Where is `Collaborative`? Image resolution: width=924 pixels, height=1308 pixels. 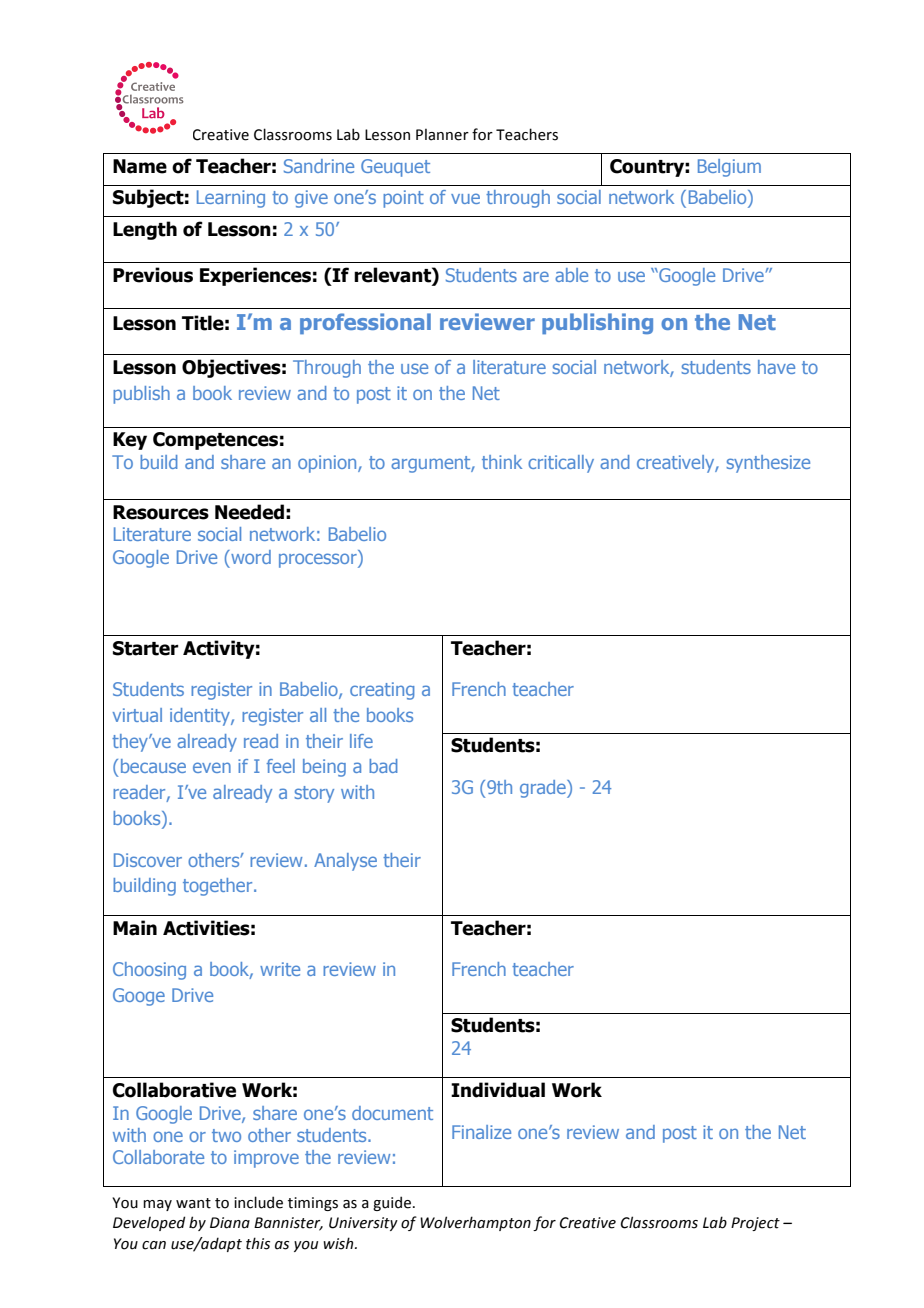 Collaborative is located at coordinates (174, 1090).
